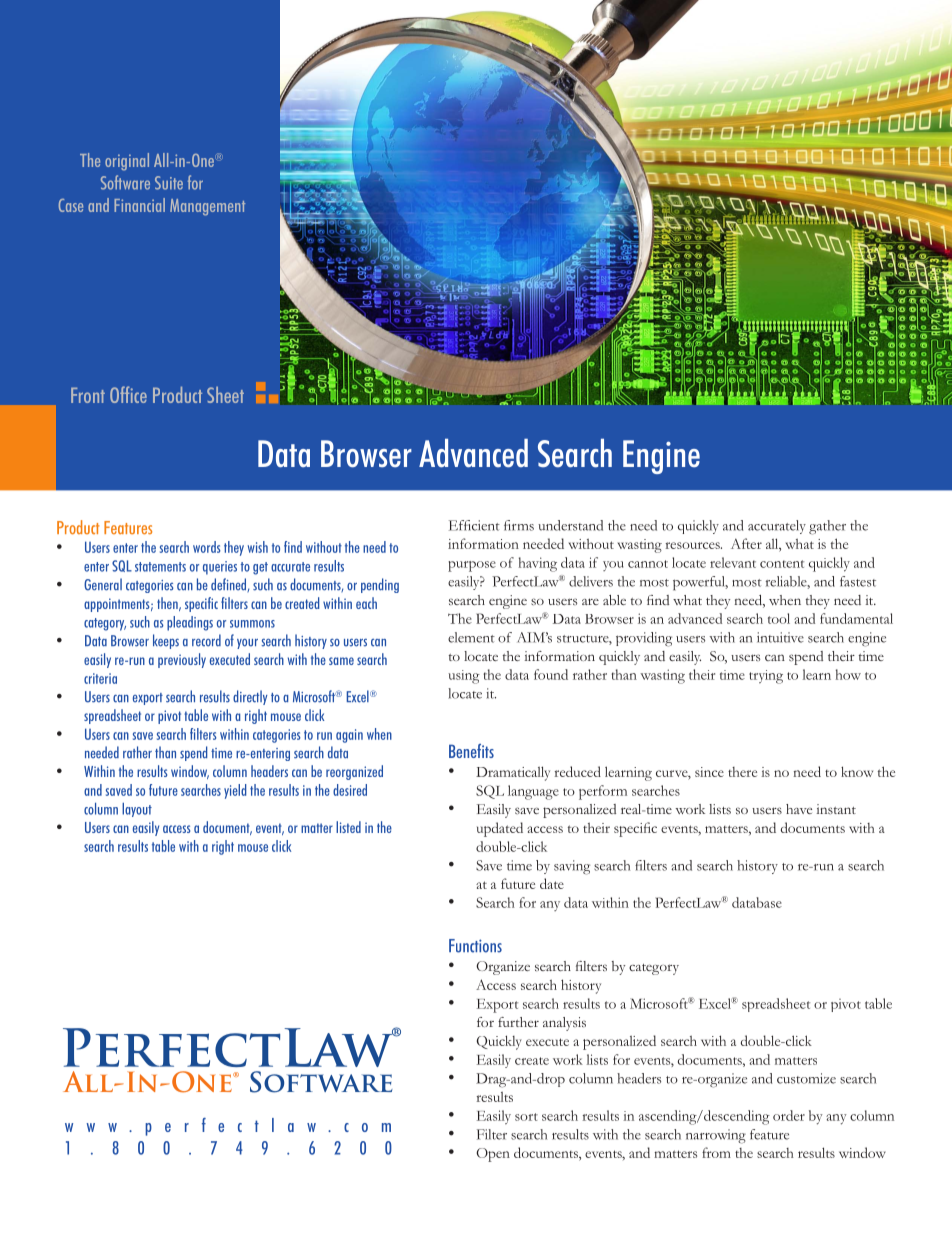 This screenshot has height=1233, width=952. What do you see at coordinates (182, 660) in the screenshot?
I see `previously` at bounding box center [182, 660].
